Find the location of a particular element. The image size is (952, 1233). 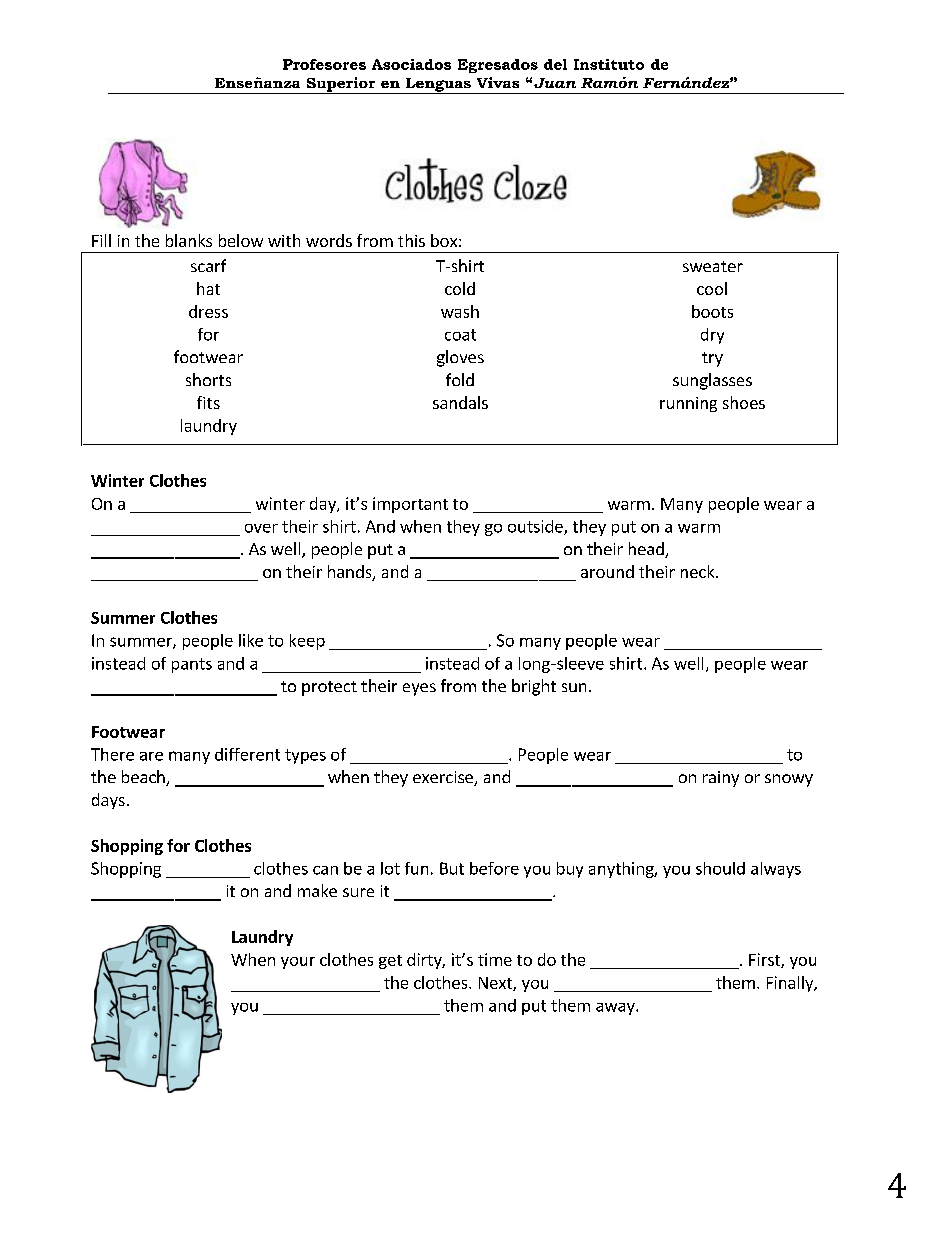

over is located at coordinates (261, 528).
